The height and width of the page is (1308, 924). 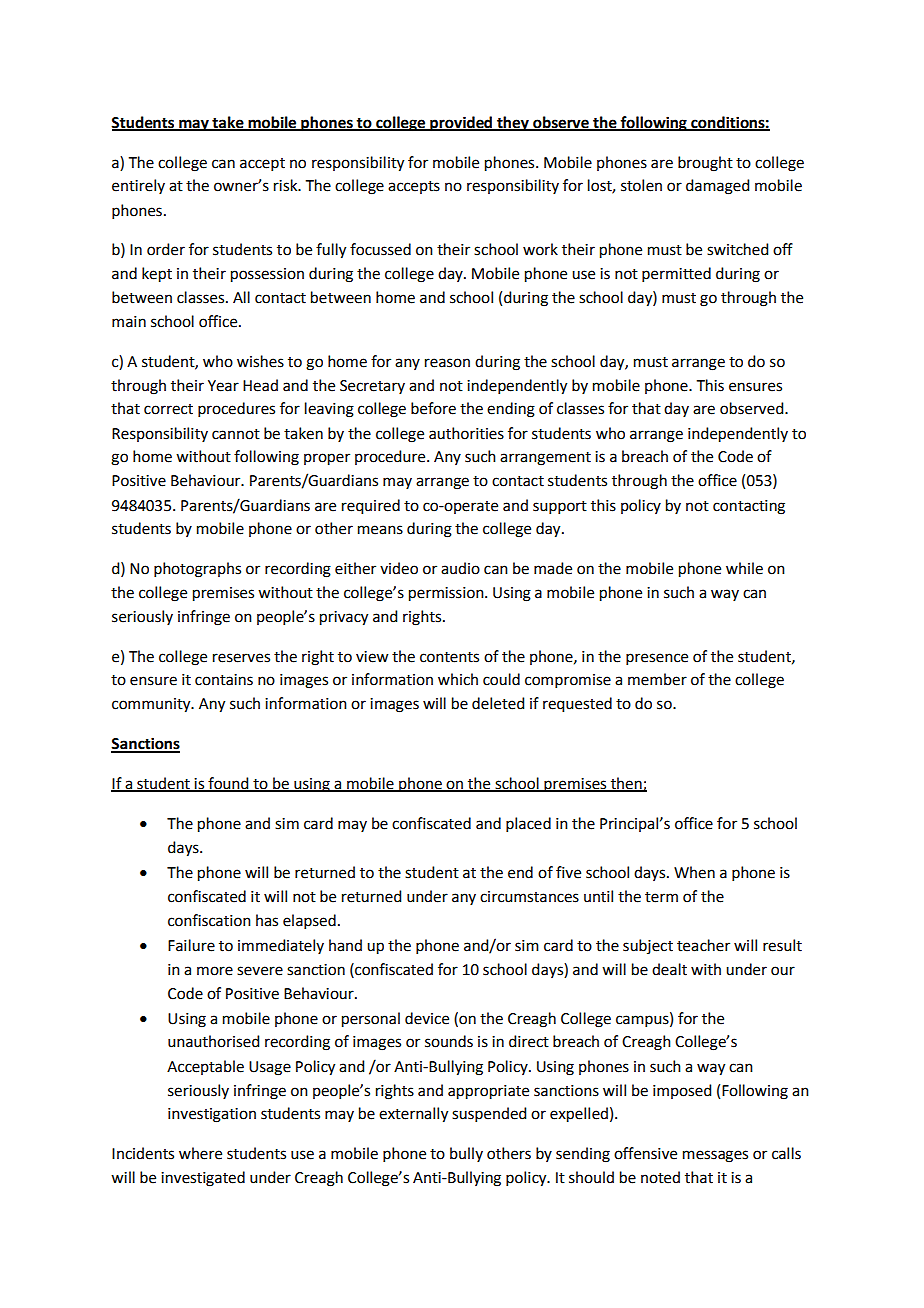 What do you see at coordinates (241, 658) in the page?
I see `reserves` at bounding box center [241, 658].
